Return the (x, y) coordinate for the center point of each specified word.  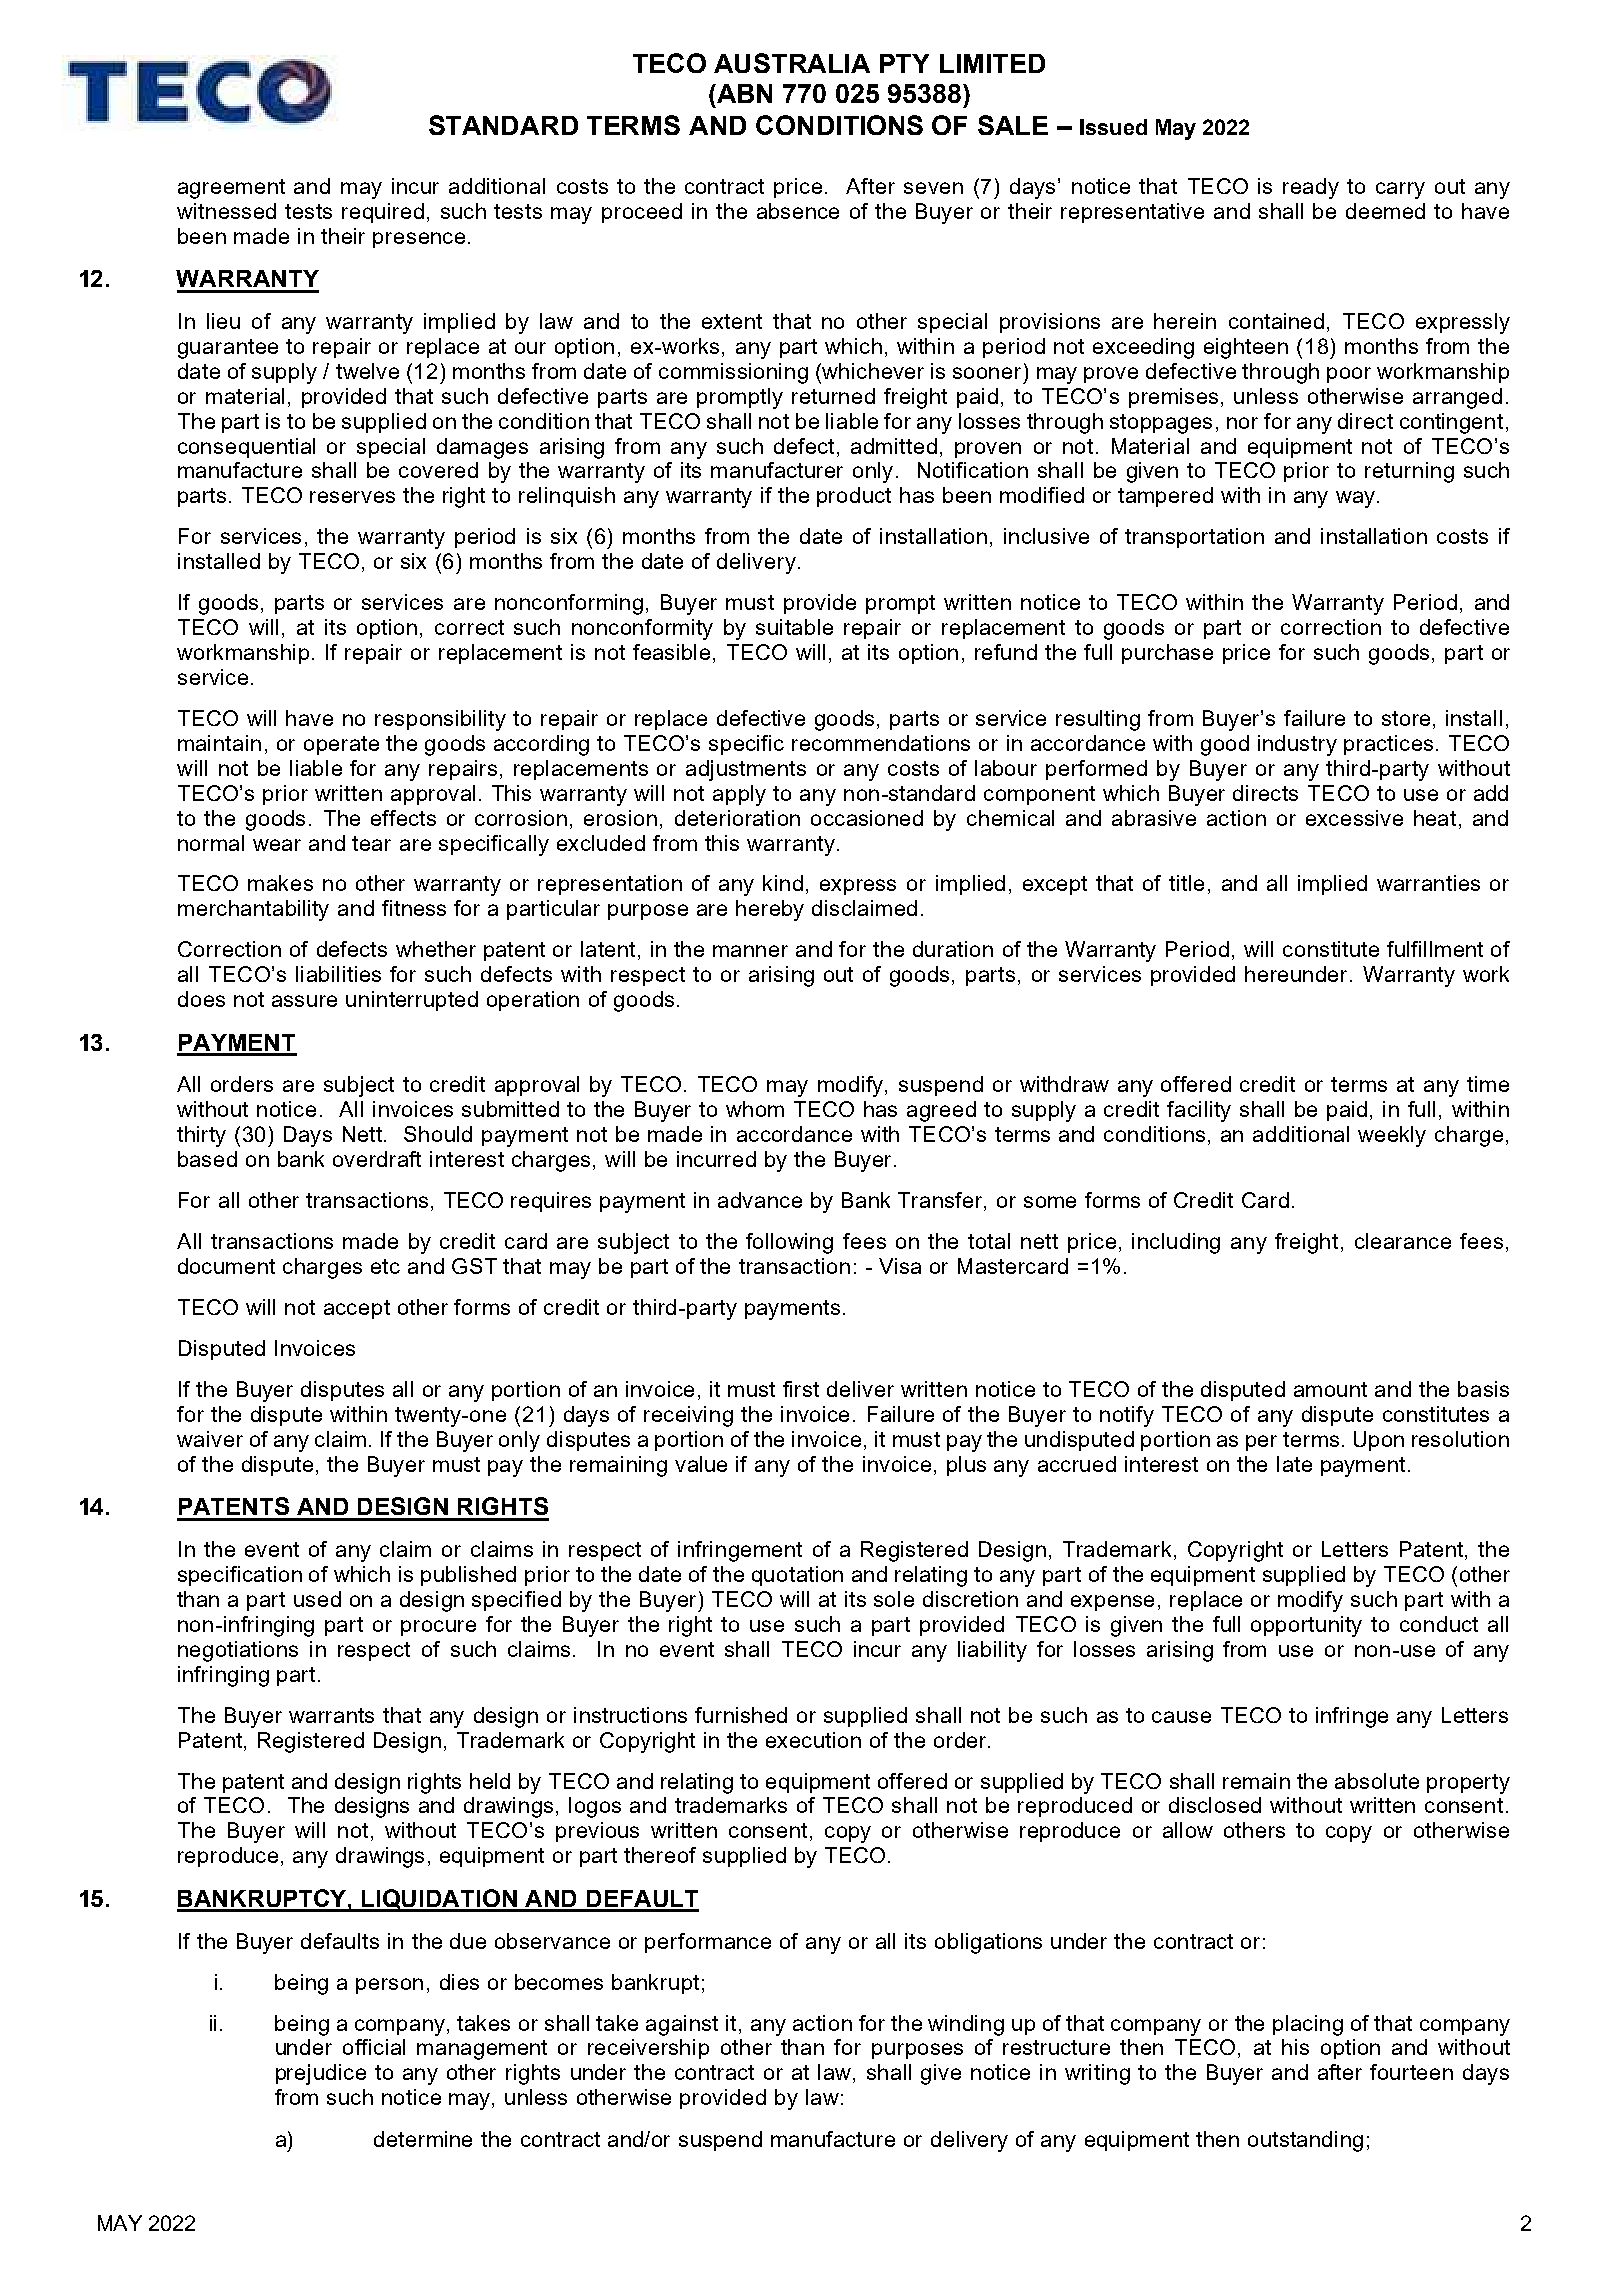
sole (894, 1599)
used (317, 1599)
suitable (794, 627)
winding (966, 2025)
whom (755, 1109)
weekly (1392, 1136)
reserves (352, 497)
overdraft (377, 1159)
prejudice (321, 2074)
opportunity (1306, 1626)
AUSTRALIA (792, 63)
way (1355, 499)
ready (1311, 188)
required (383, 213)
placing (1308, 2025)
